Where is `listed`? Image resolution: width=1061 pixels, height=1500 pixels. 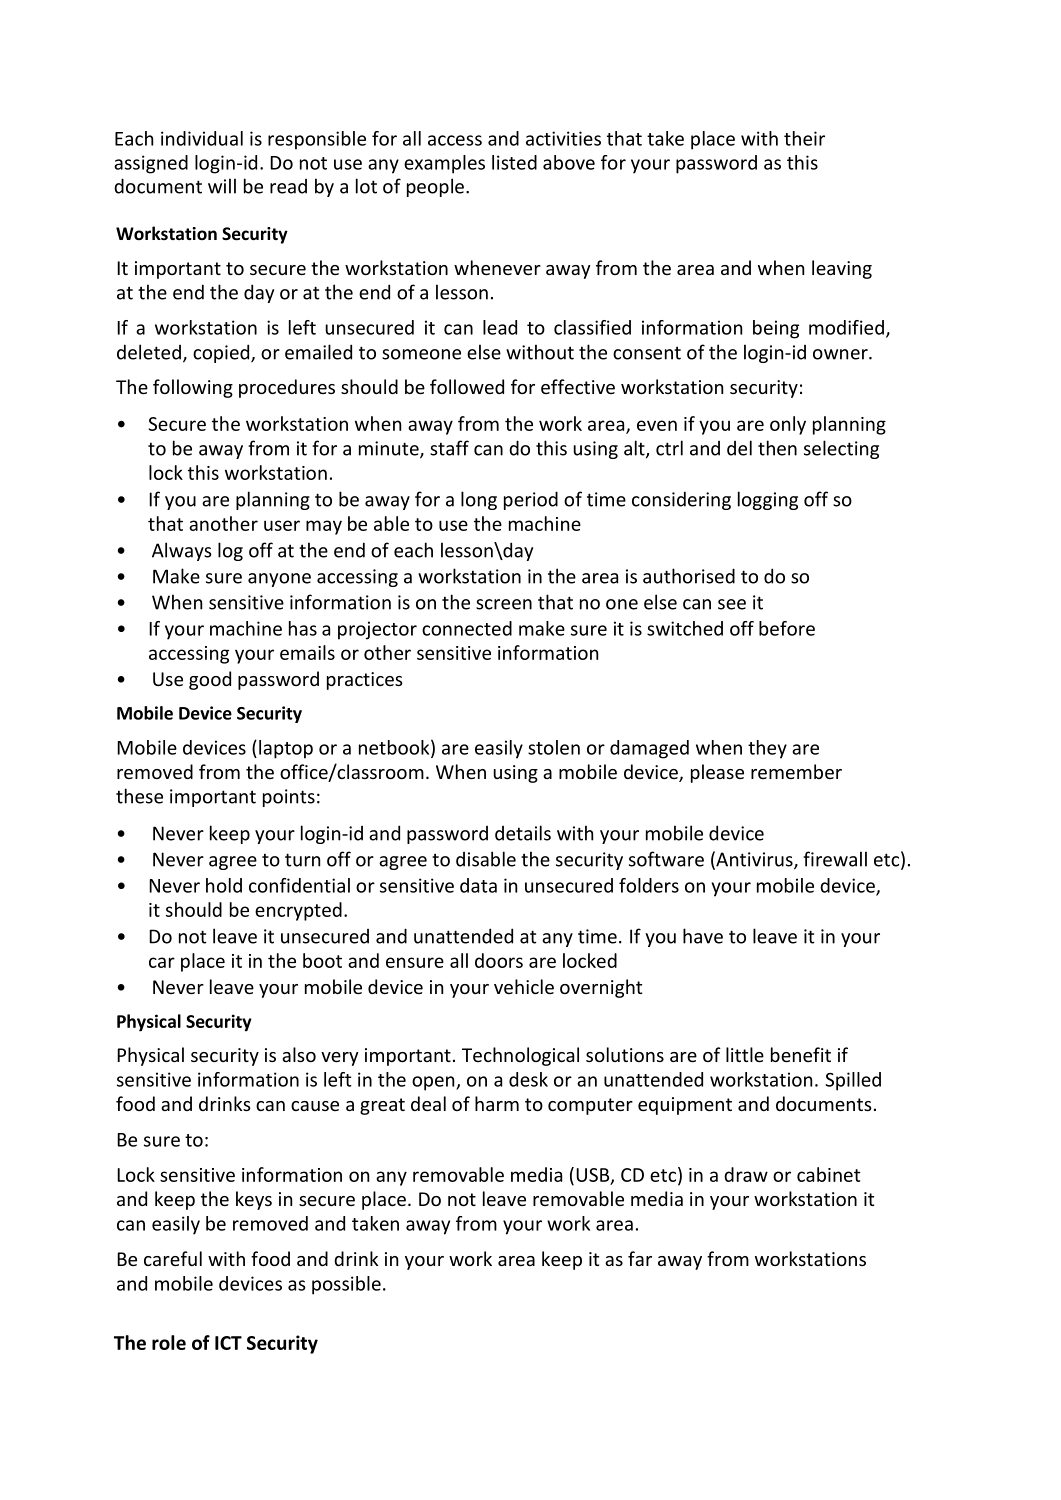
listed is located at coordinates (514, 162).
